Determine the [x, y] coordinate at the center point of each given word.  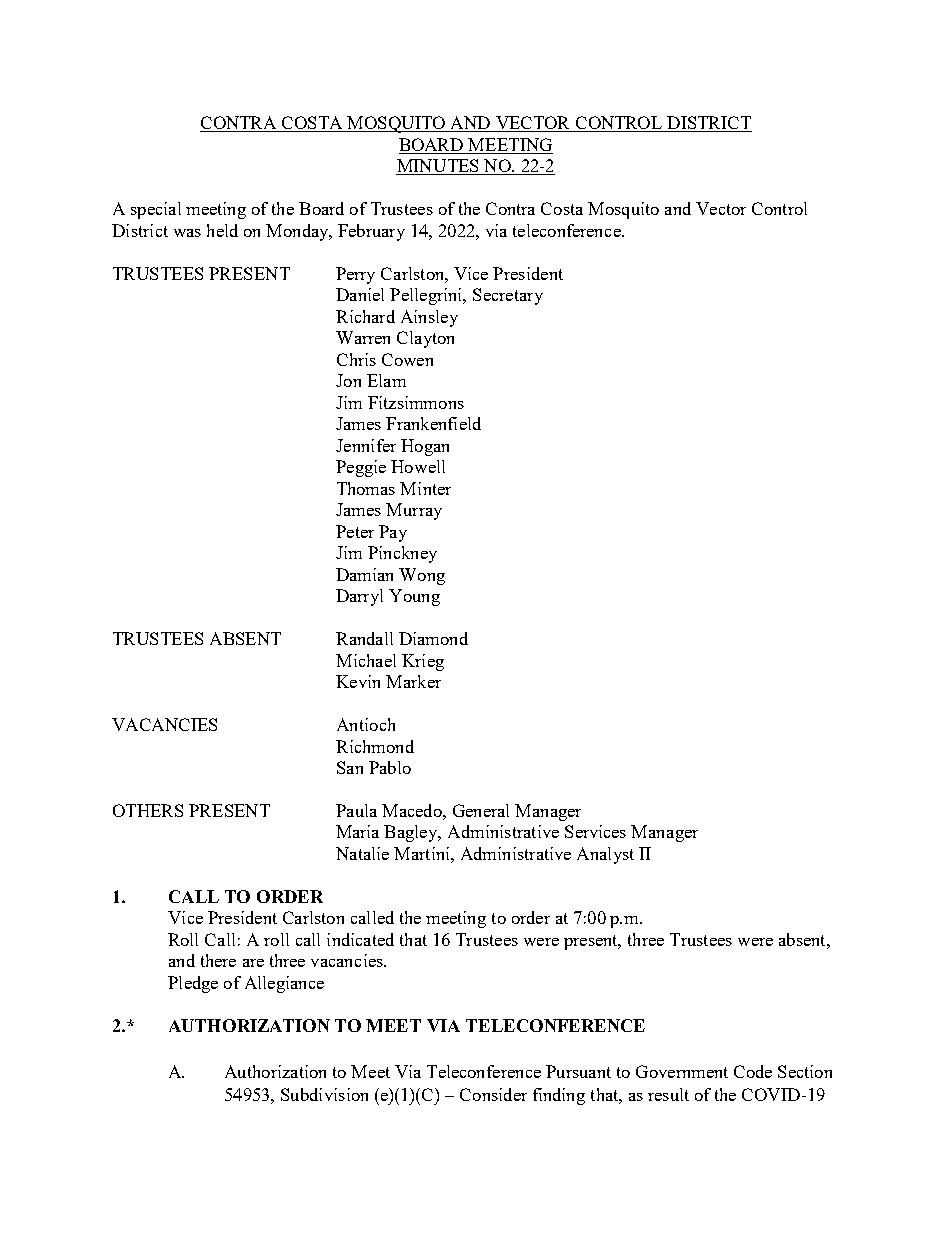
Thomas [366, 488]
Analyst [605, 855]
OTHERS [148, 810]
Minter [425, 488]
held [222, 230]
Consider [493, 1094]
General [481, 810]
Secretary [508, 296]
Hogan [425, 447]
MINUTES [438, 167]
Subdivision [324, 1094]
